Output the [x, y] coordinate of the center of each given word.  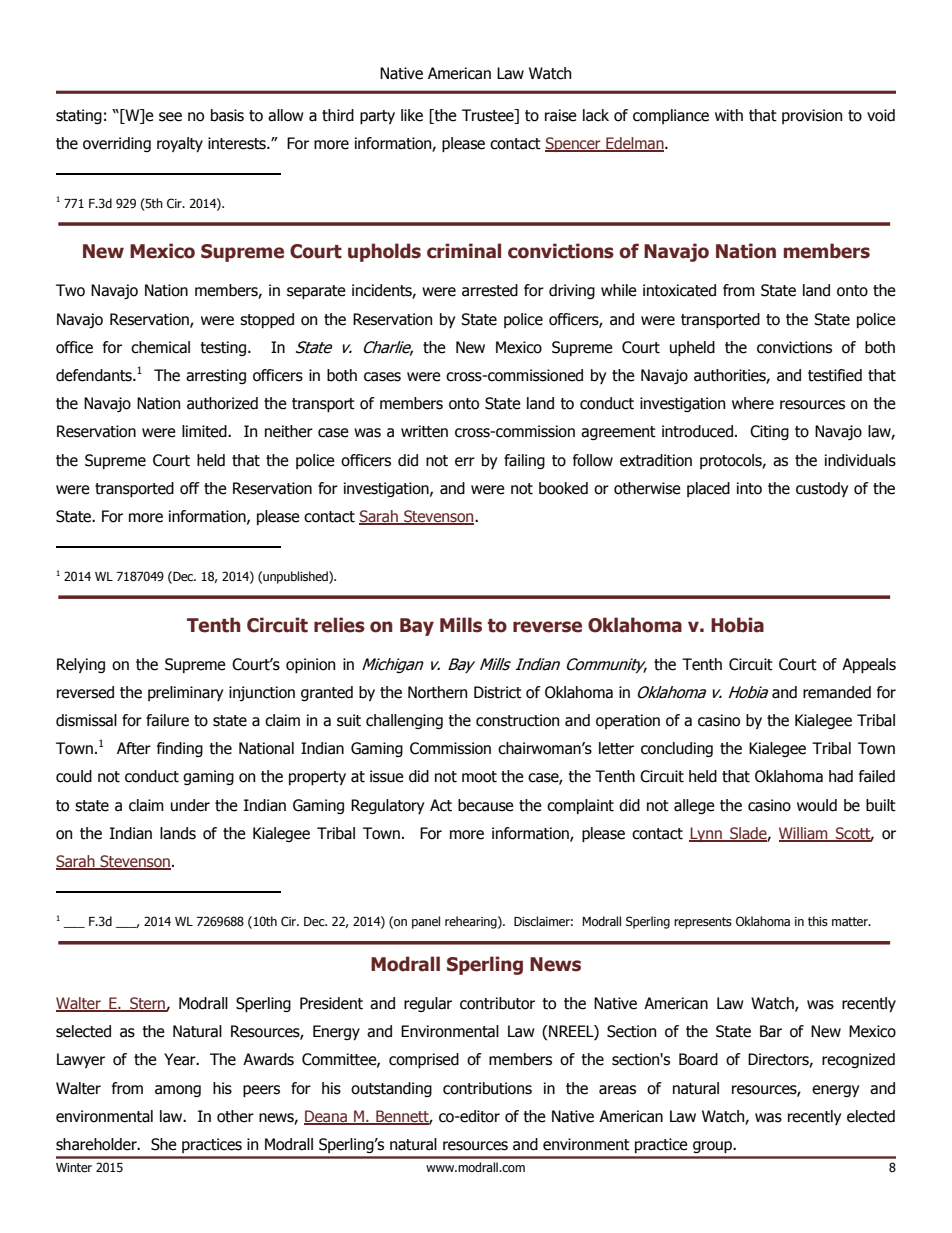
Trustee [489, 115]
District [498, 692]
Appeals [869, 665]
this [818, 921]
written [424, 431]
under [190, 805]
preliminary [185, 693]
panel [426, 922]
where [753, 403]
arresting [216, 376]
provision [812, 116]
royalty [180, 144]
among [178, 1091]
